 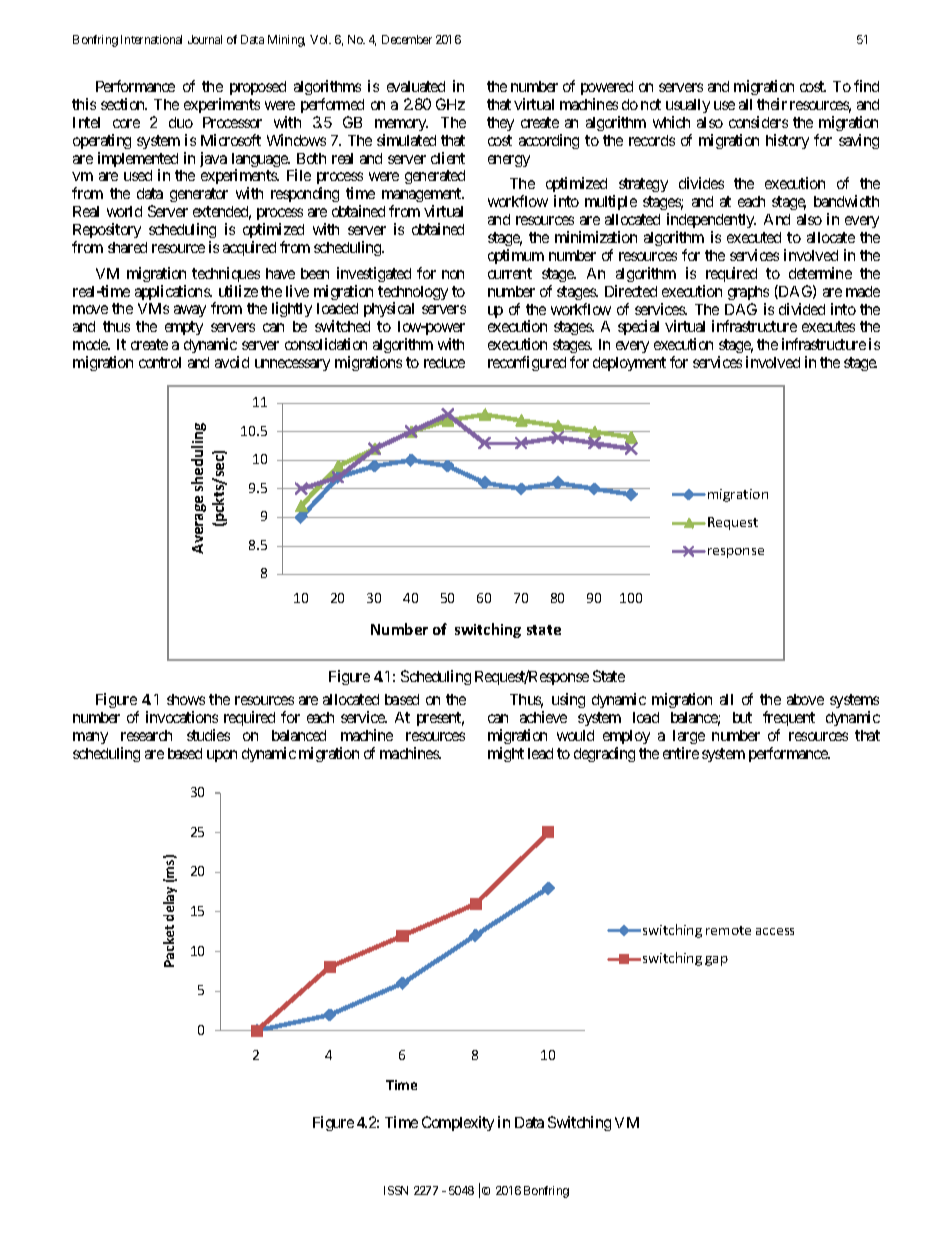 I want to click on their, so click(x=772, y=104).
